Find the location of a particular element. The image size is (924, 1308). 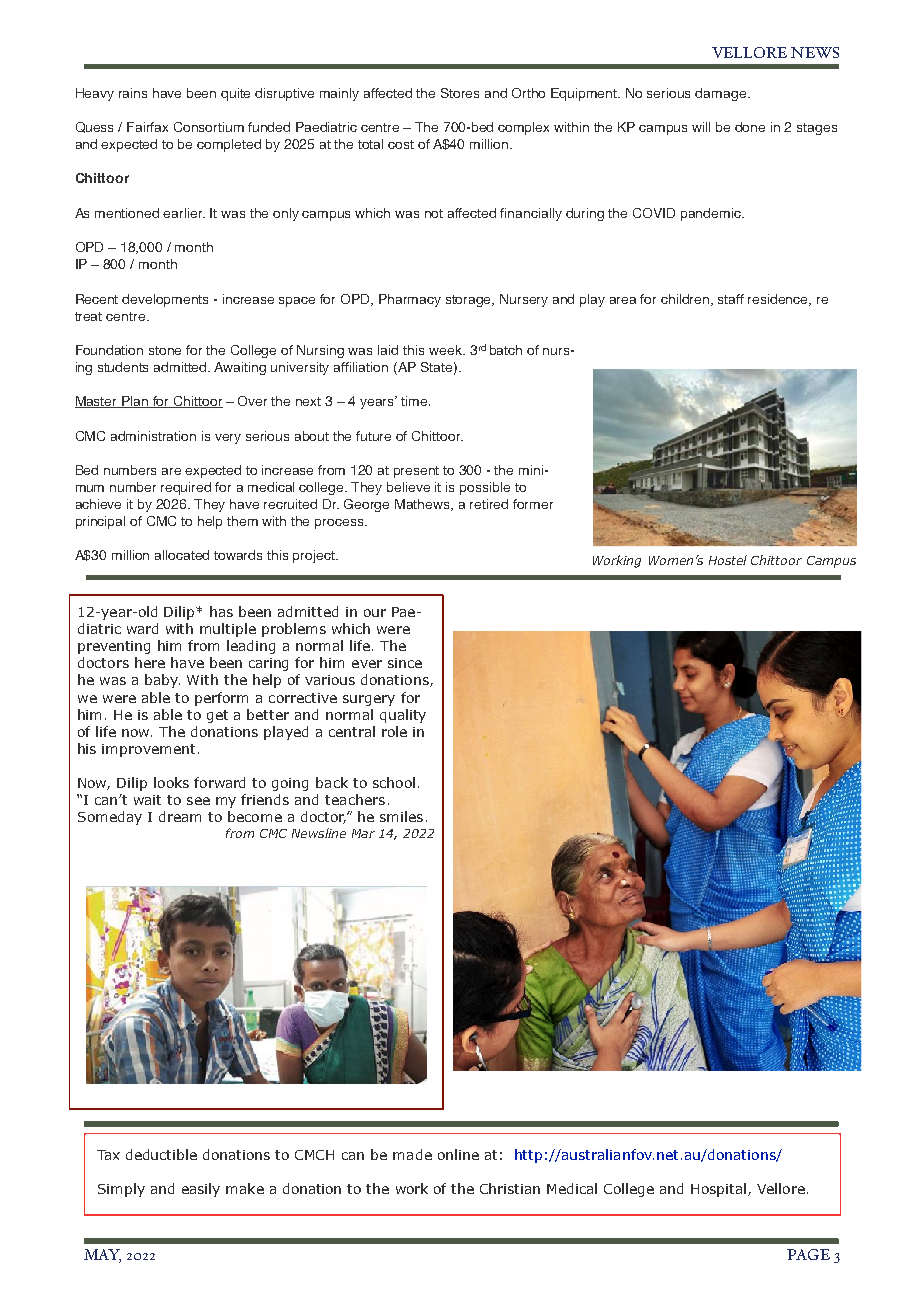

Christian is located at coordinates (510, 1188).
